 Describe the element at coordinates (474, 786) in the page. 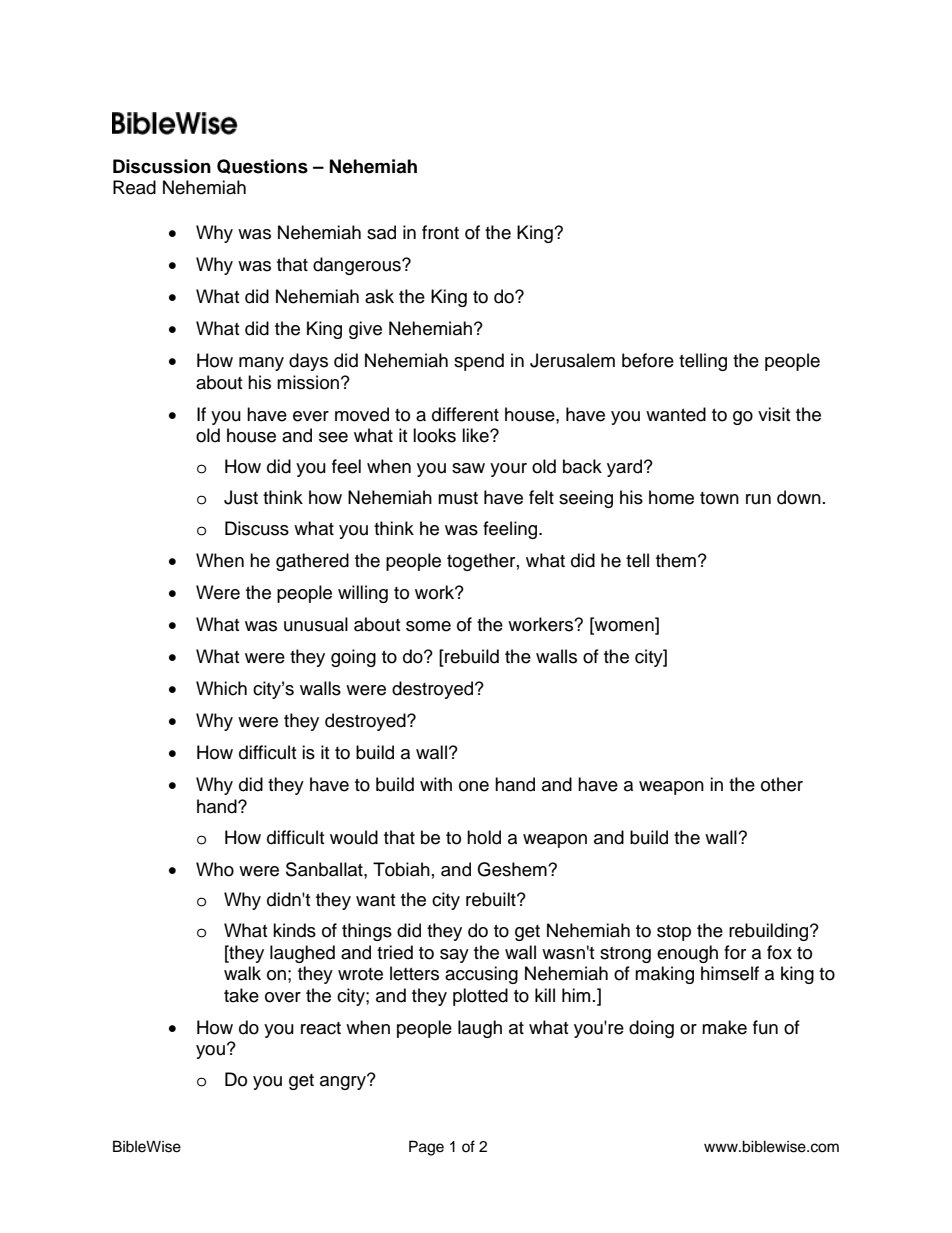

I see `one` at that location.
